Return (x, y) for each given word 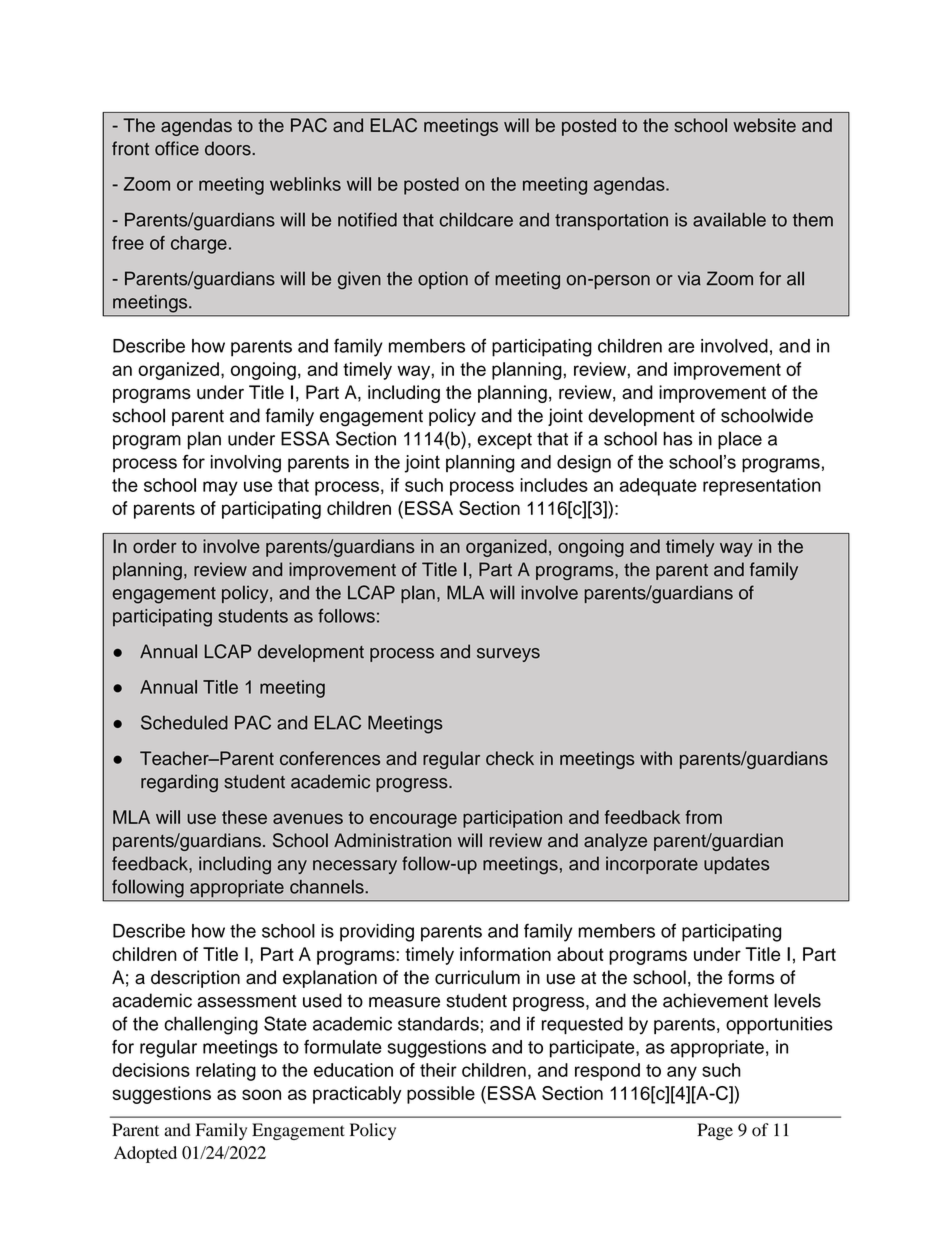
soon (261, 1094)
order (155, 546)
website (764, 125)
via (689, 278)
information (505, 954)
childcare (476, 219)
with (656, 758)
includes (554, 485)
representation (762, 487)
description (195, 979)
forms (751, 977)
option (443, 280)
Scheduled (184, 722)
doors (229, 148)
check (510, 758)
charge (199, 245)
